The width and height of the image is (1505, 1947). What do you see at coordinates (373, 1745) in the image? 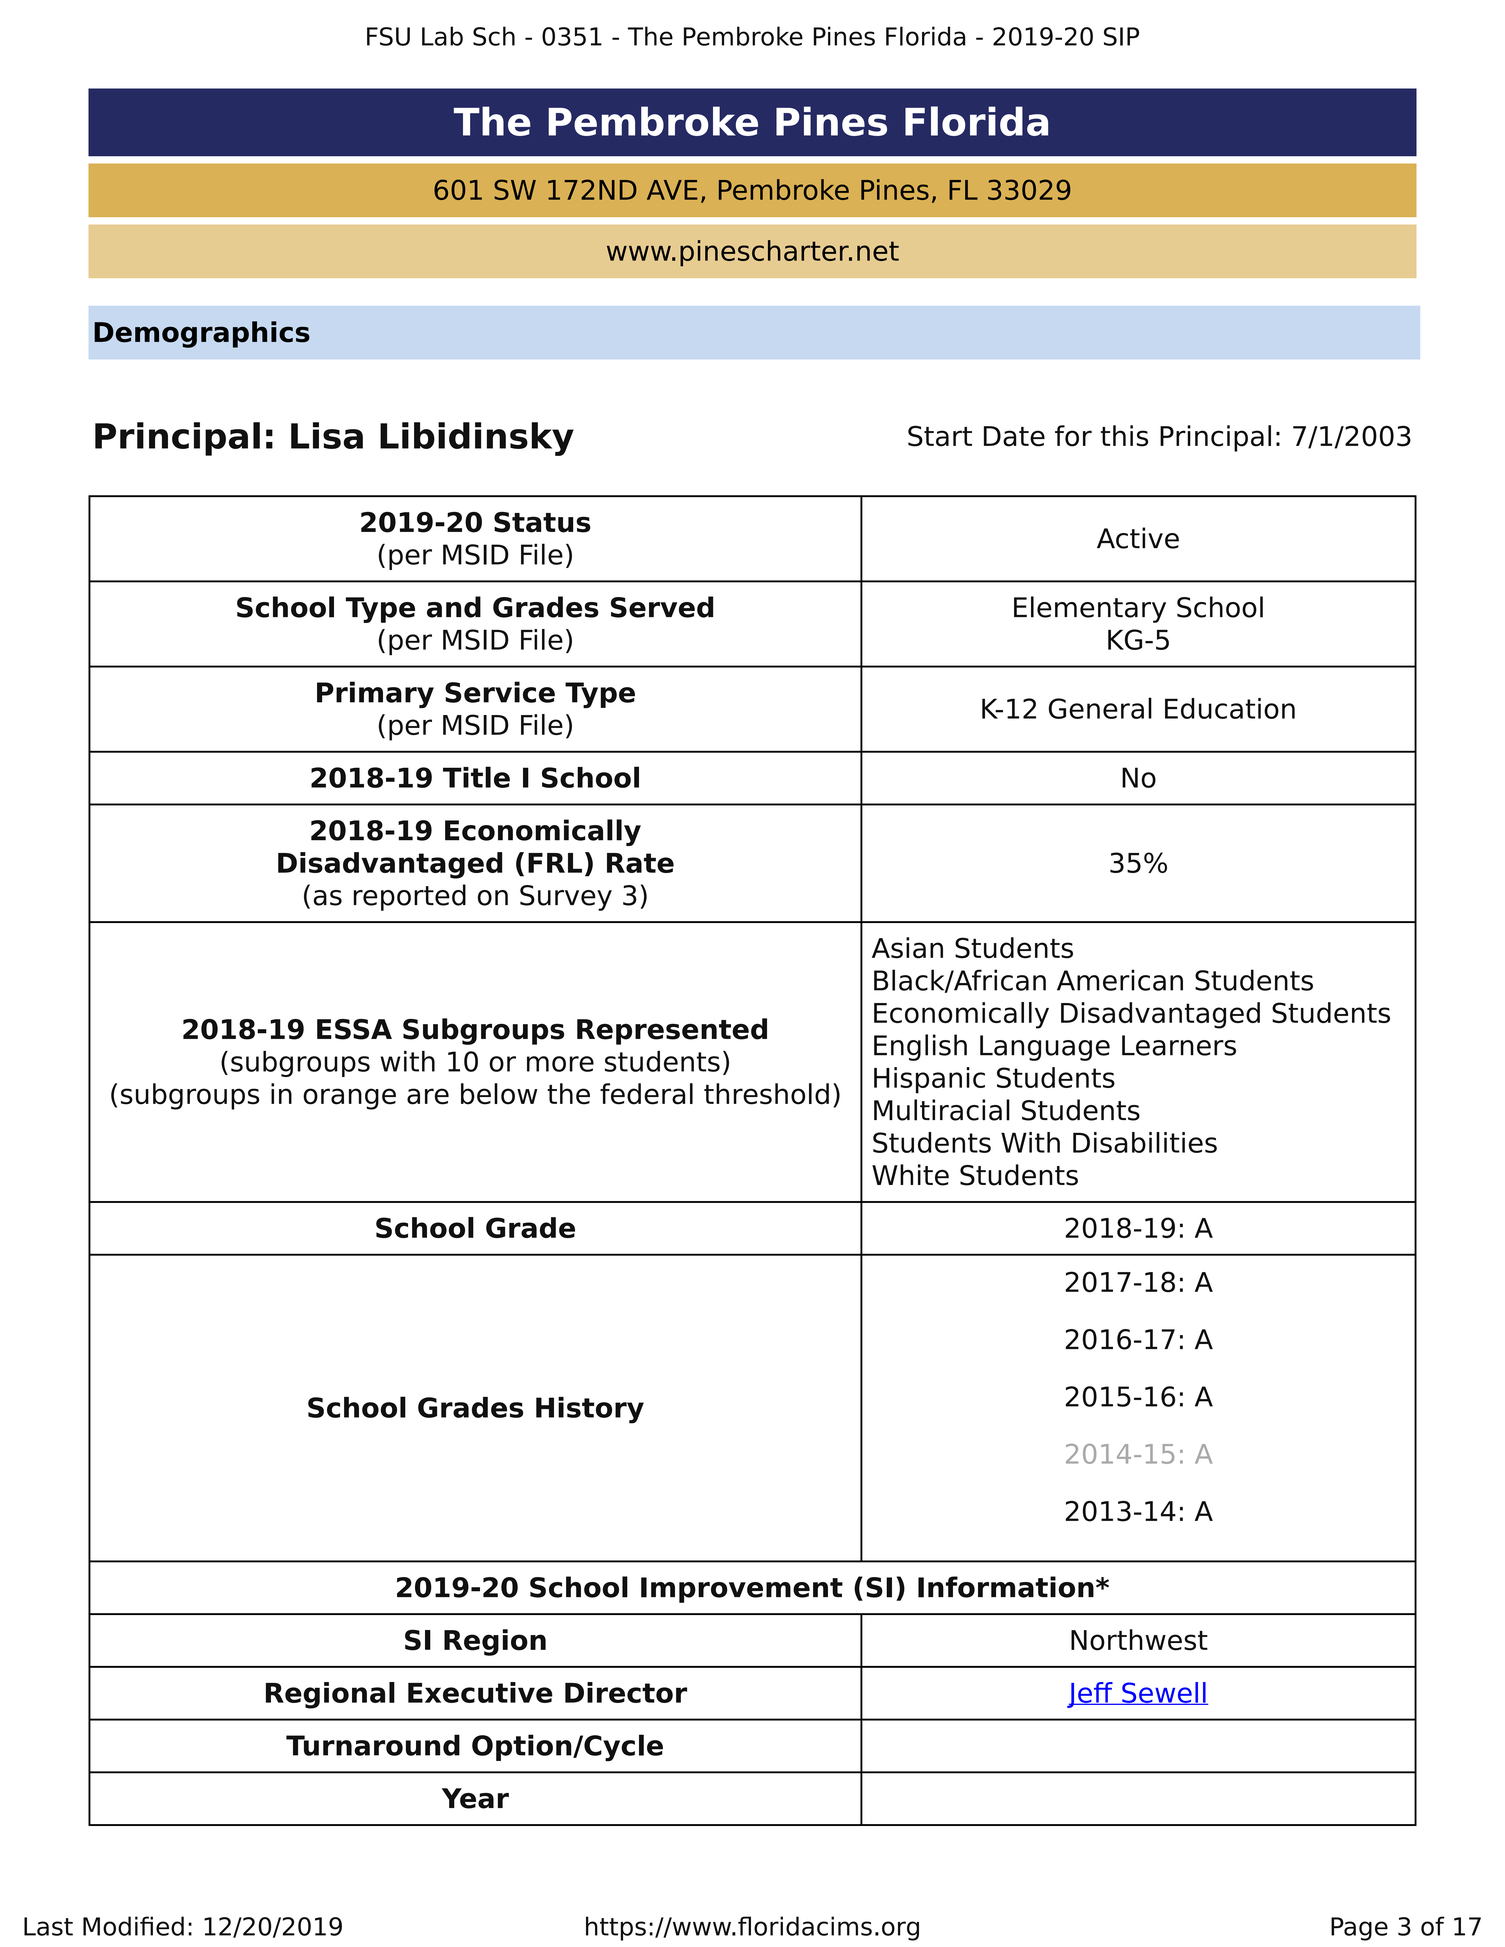
I see `Turnaround` at bounding box center [373, 1745].
